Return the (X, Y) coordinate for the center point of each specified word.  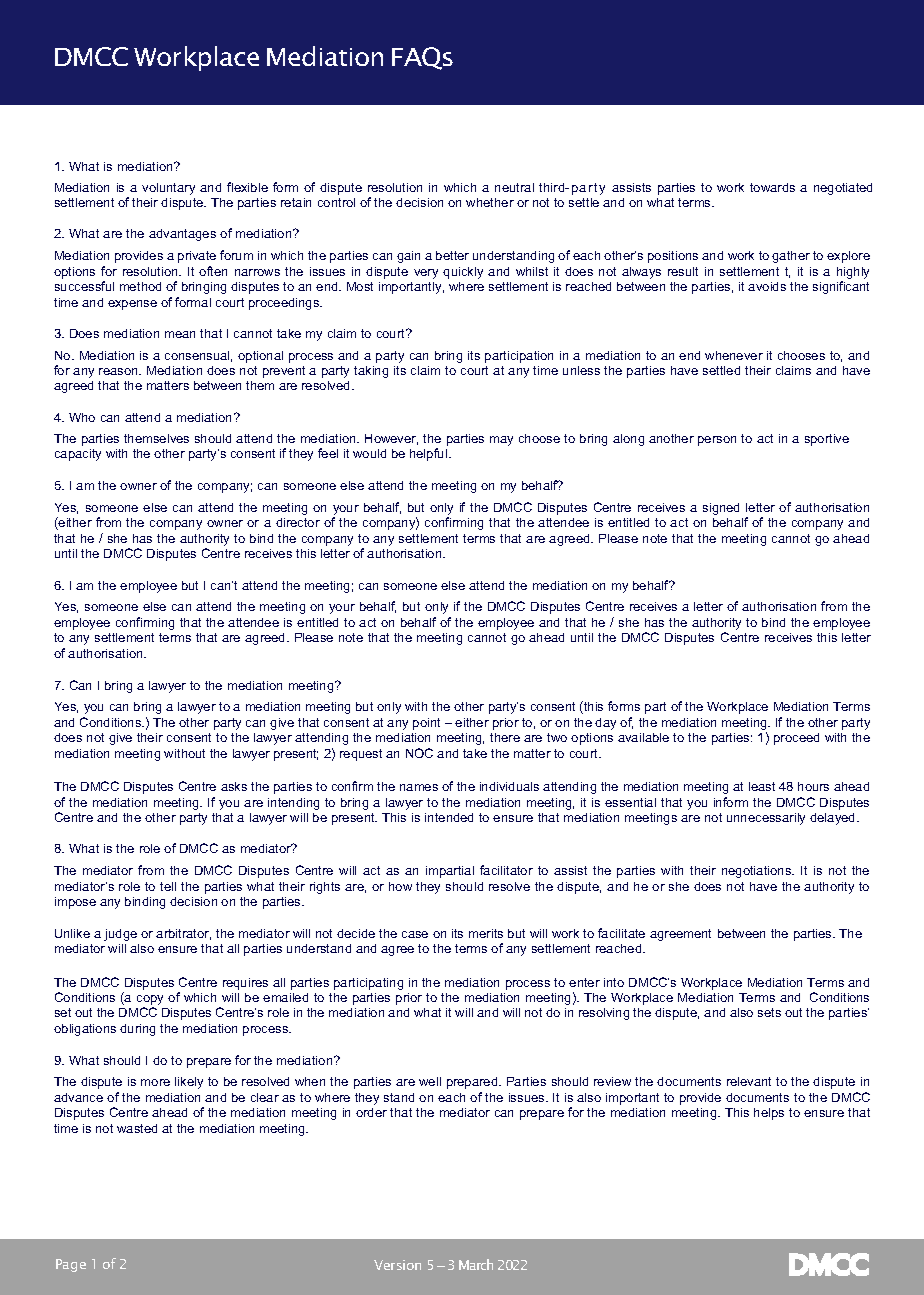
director (298, 522)
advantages (182, 235)
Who (82, 417)
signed (721, 509)
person (717, 441)
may (501, 441)
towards (772, 187)
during (137, 1030)
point (426, 724)
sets (769, 1012)
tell (168, 886)
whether (490, 202)
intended (449, 817)
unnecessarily (766, 819)
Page (71, 1265)
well (430, 1081)
